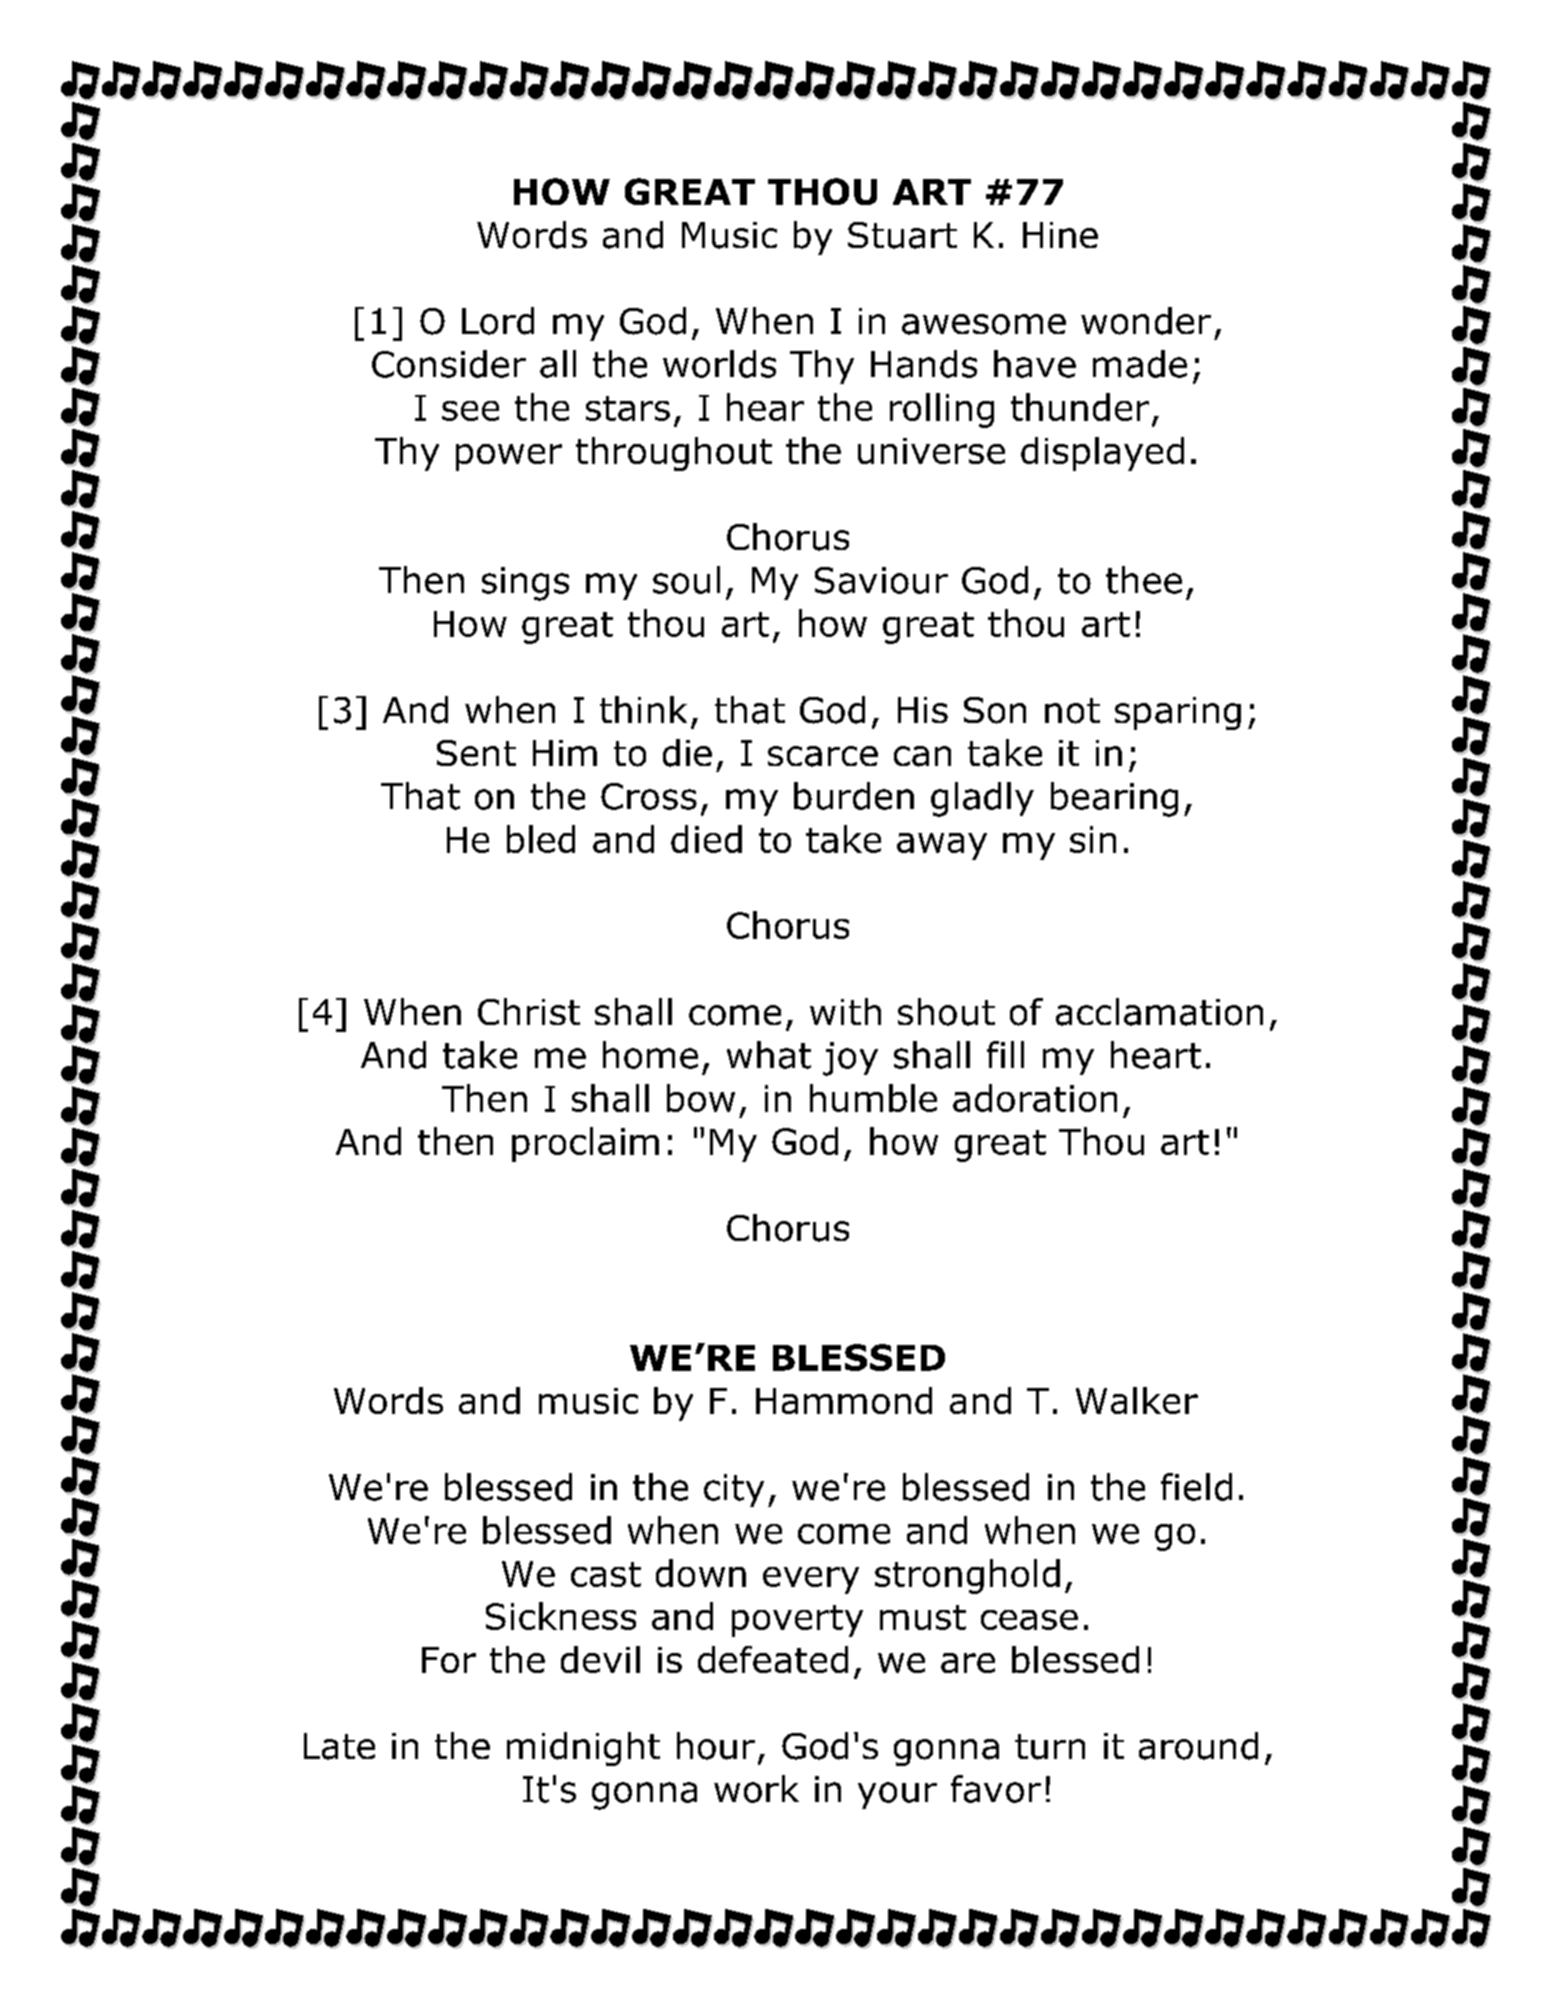  Describe the element at coordinates (719, 364) in the screenshot. I see `worlds` at that location.
